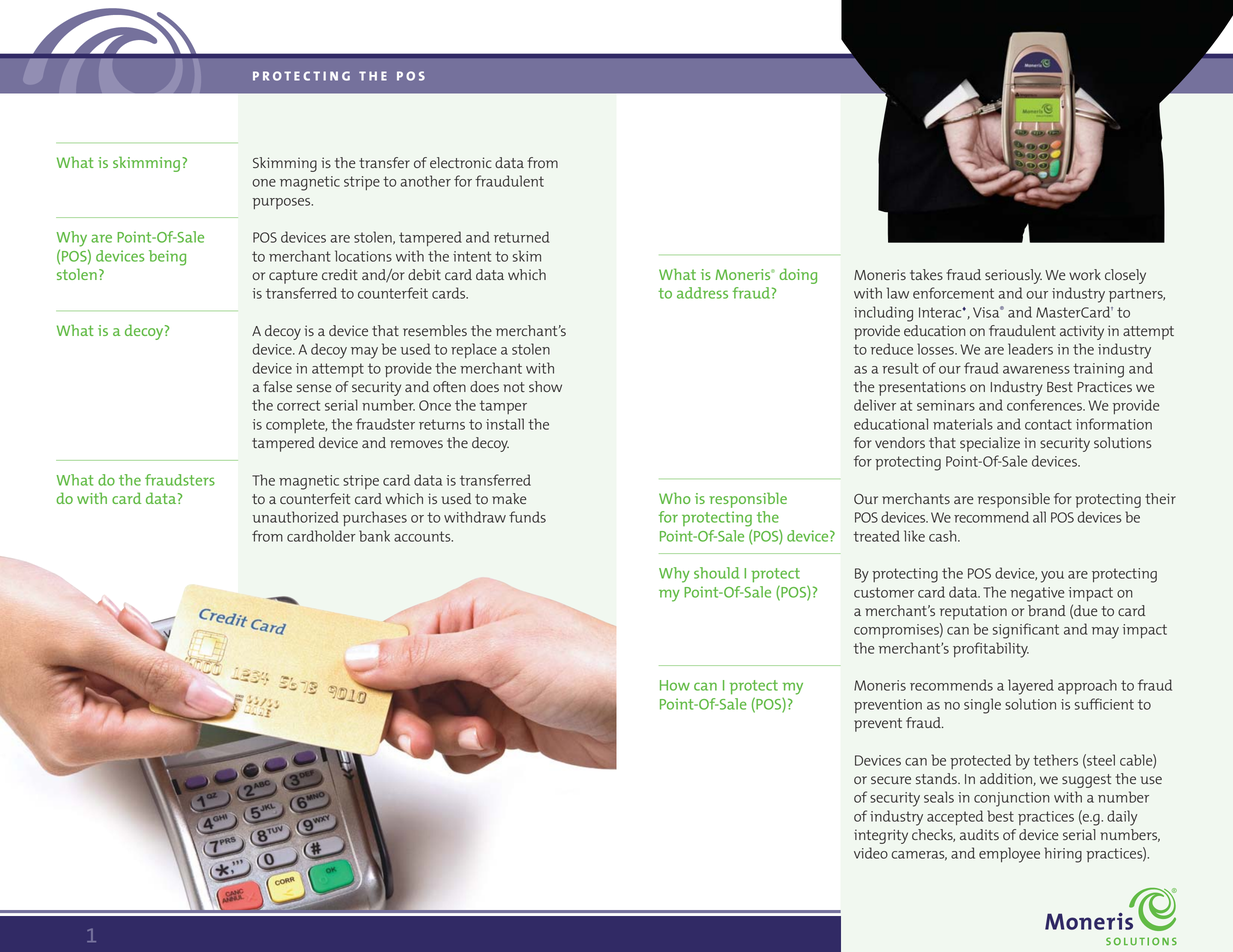 Image resolution: width=1233 pixels, height=952 pixels. I want to click on returned, so click(522, 237).
